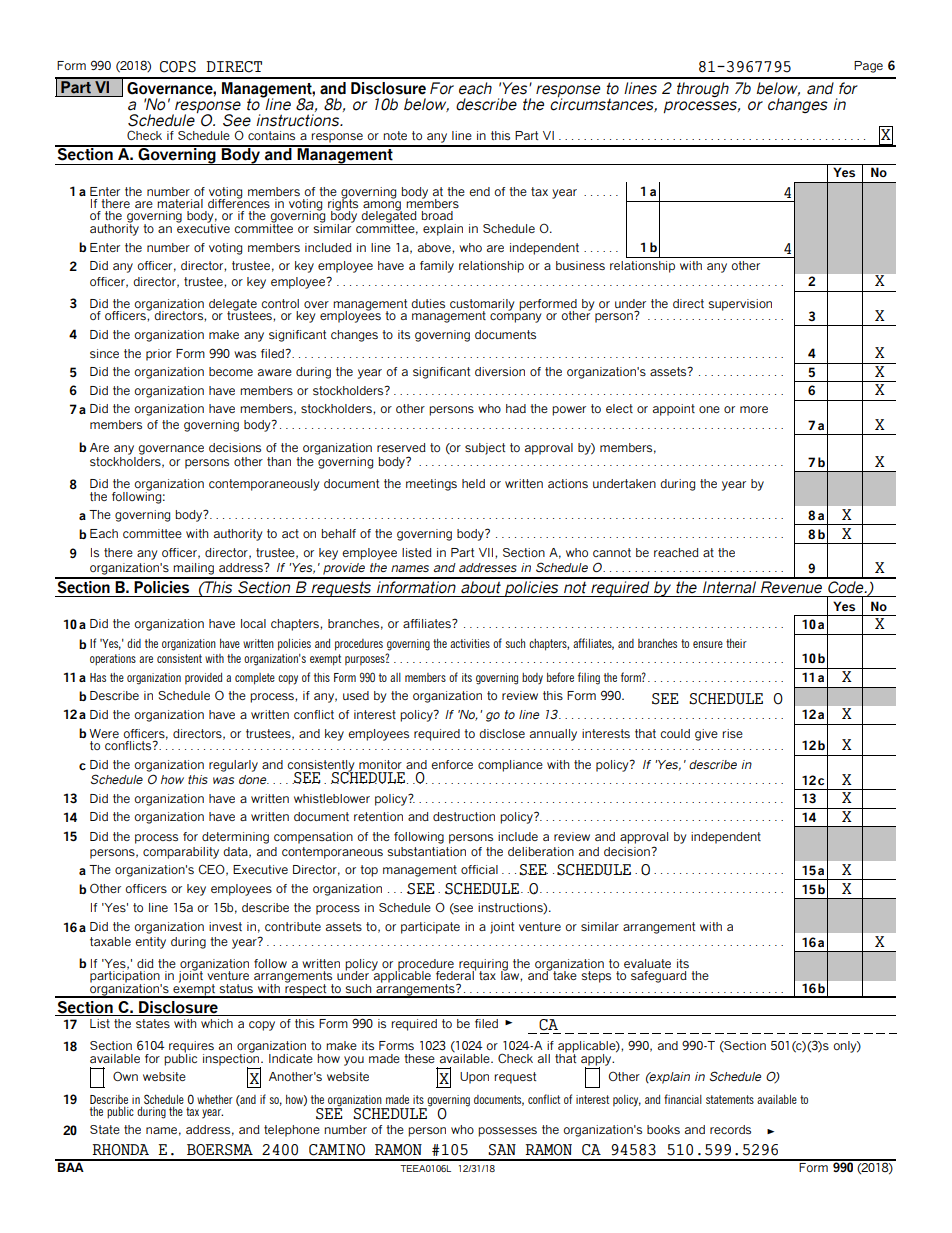 The height and width of the screenshot is (1233, 952). What do you see at coordinates (178, 67) in the screenshot?
I see `COPS` at bounding box center [178, 67].
